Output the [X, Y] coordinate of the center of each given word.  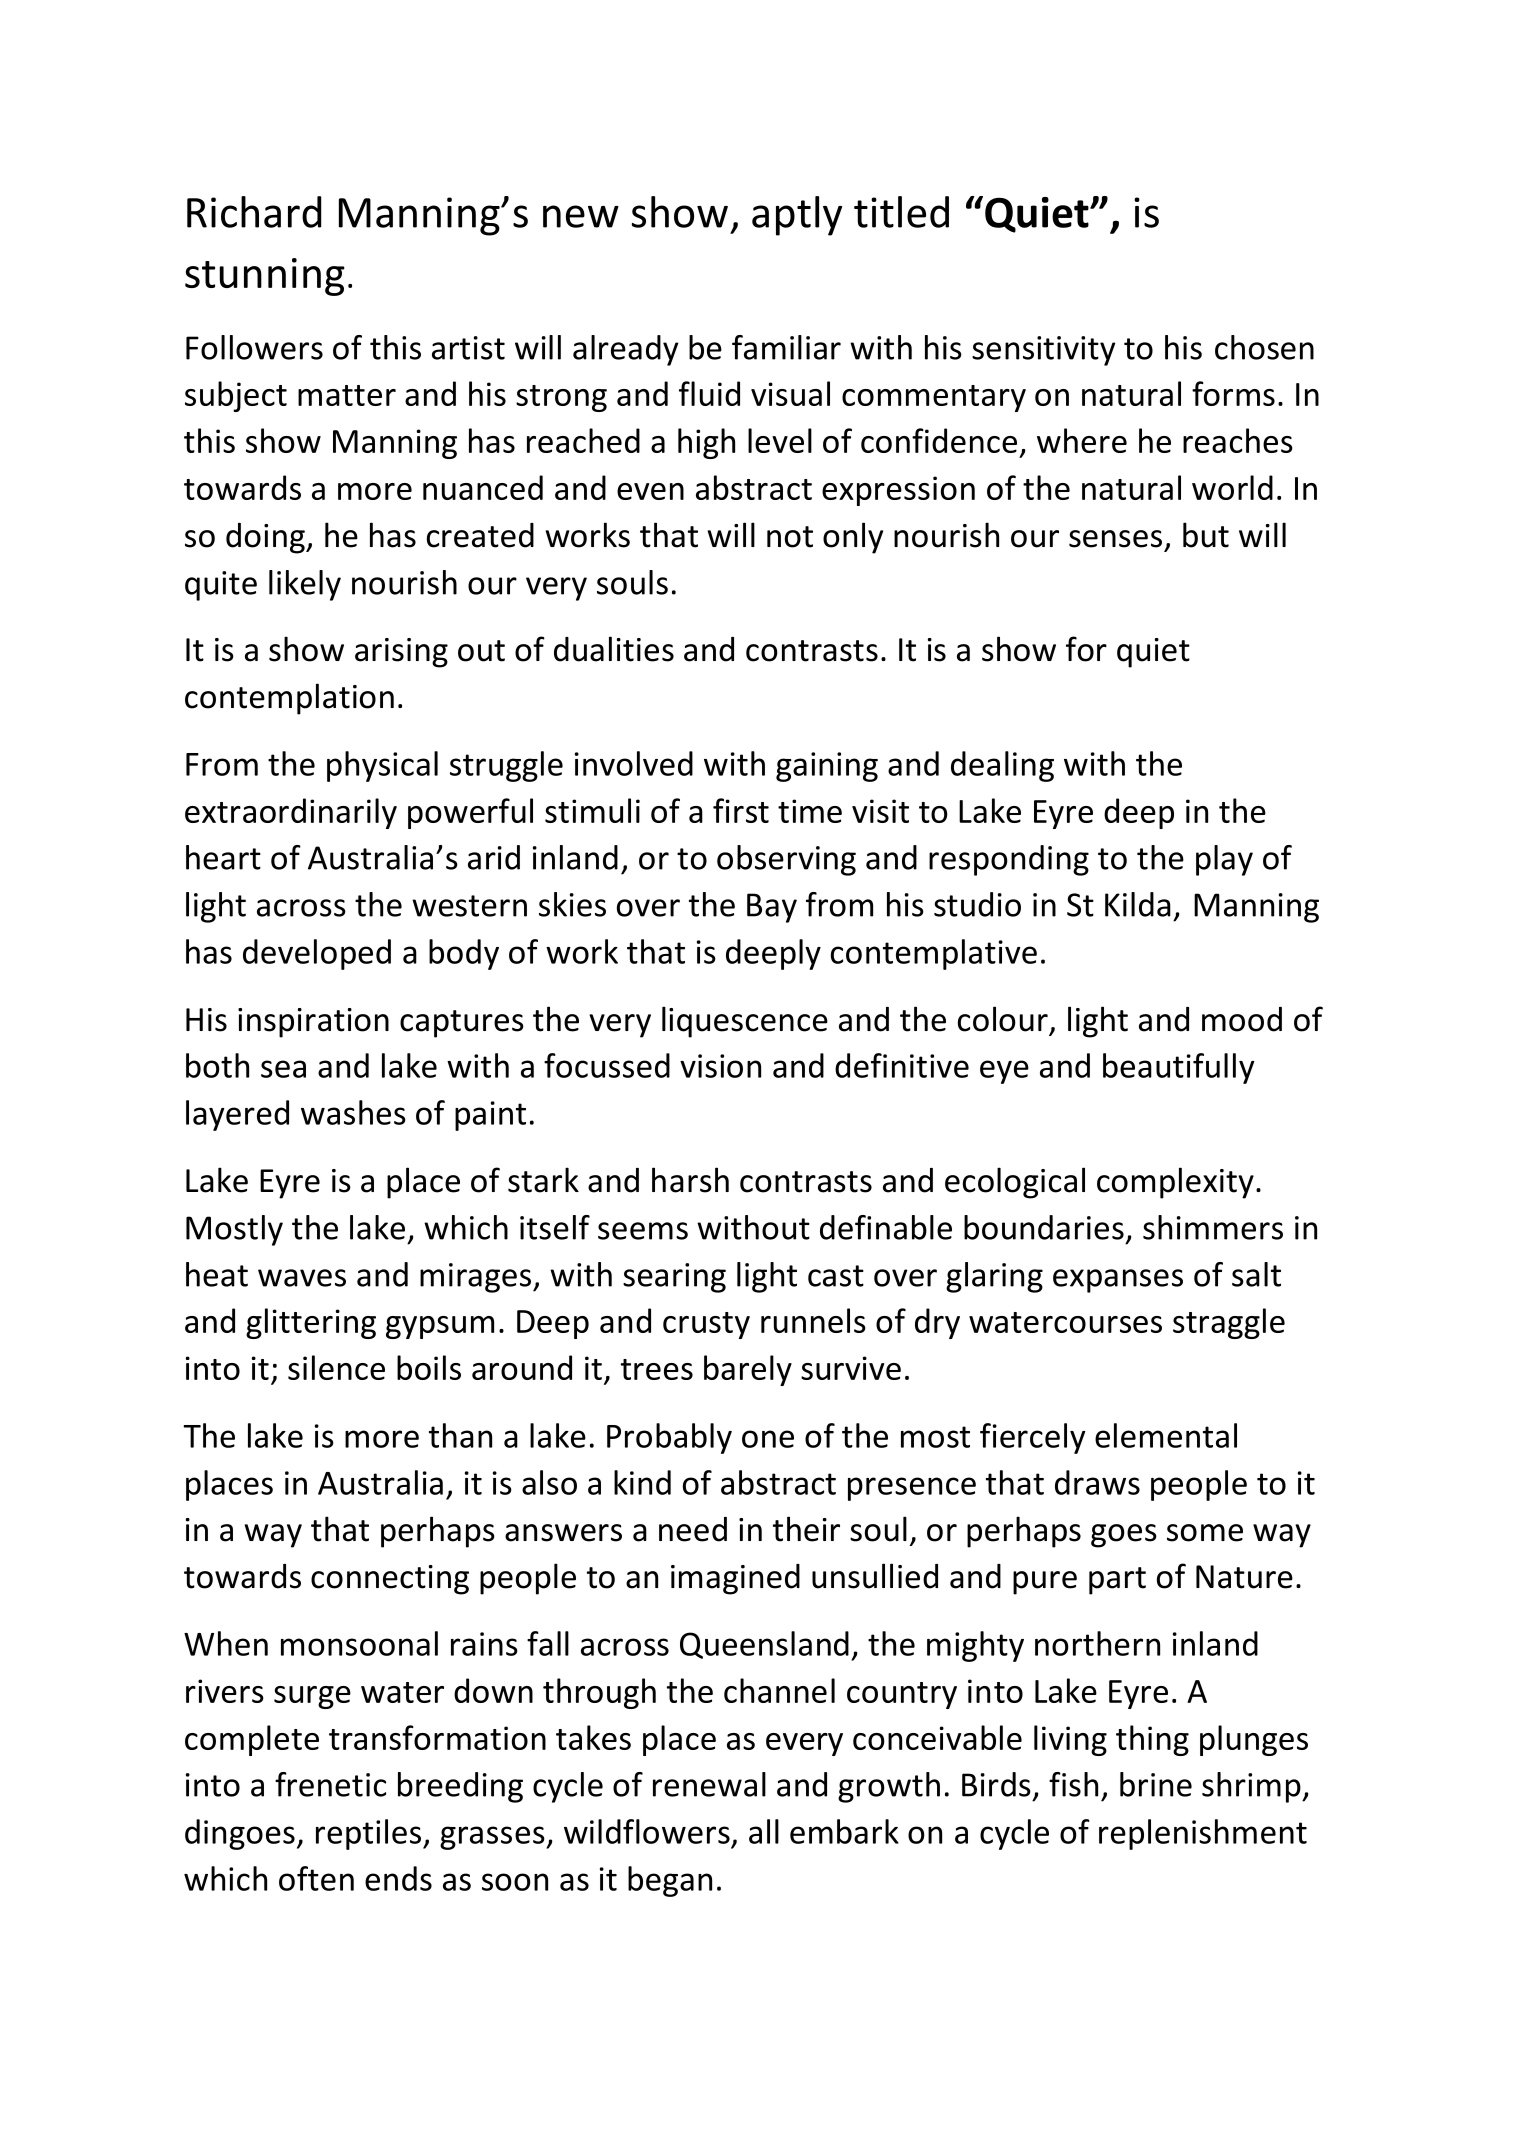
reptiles [370, 1834]
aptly [797, 216]
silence [336, 1367]
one [768, 1439]
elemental [1166, 1435]
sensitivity [1044, 351]
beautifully [1179, 1068]
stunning [265, 277]
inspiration [313, 1023]
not [790, 537]
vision [720, 1066]
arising [401, 653]
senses [1115, 539]
